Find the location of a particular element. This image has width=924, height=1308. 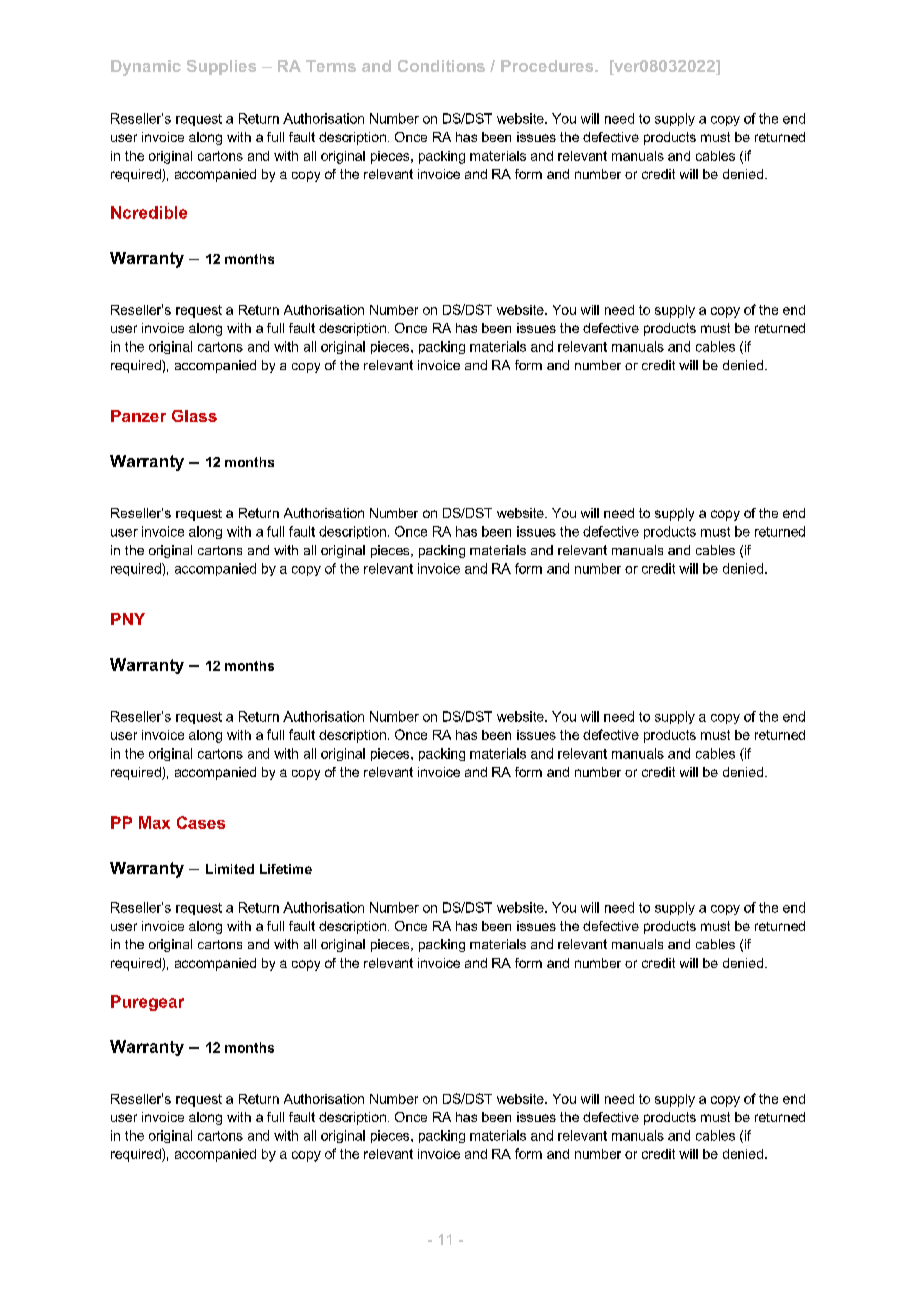

PNY is located at coordinates (128, 619).
